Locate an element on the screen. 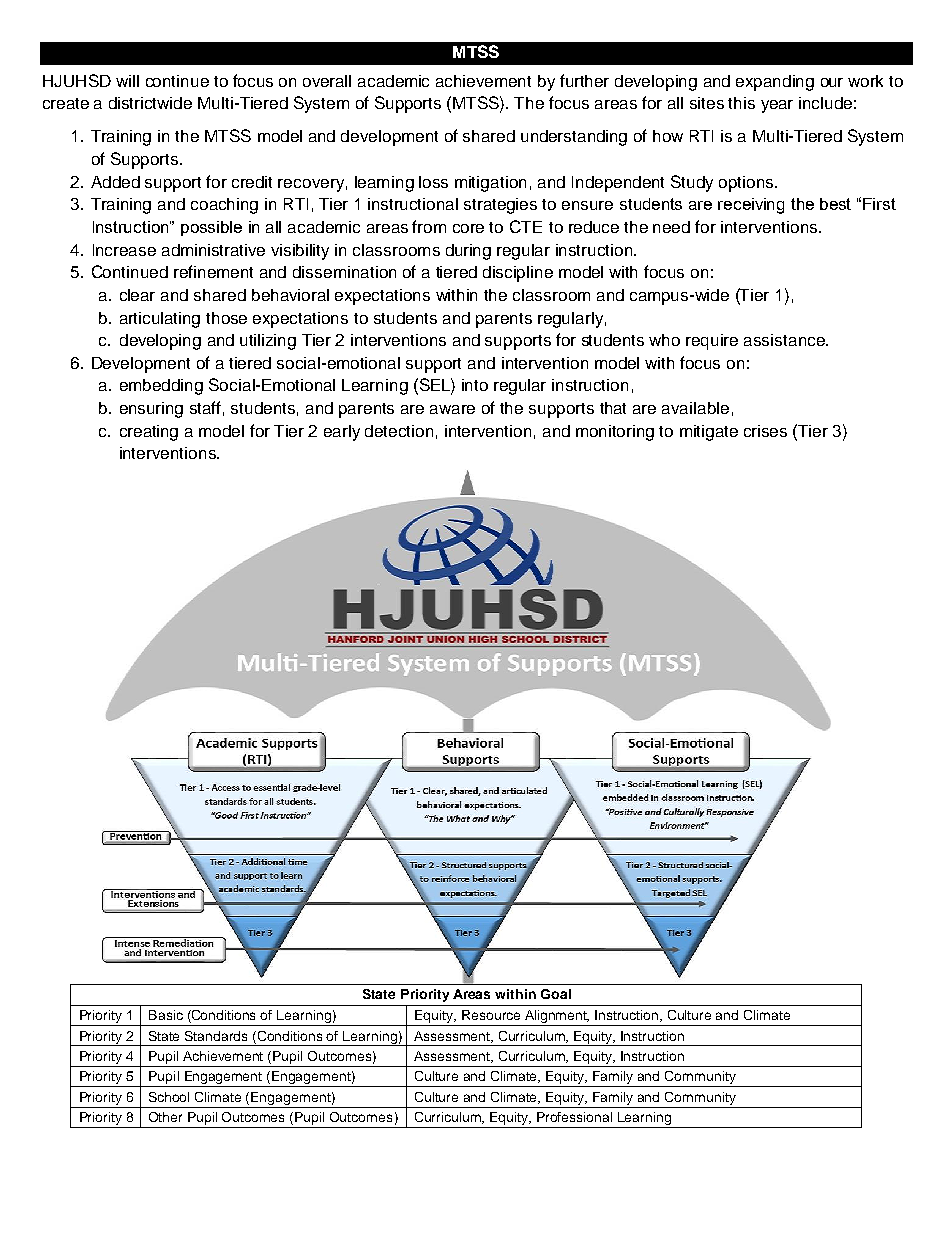 The height and width of the screenshot is (1233, 952). year is located at coordinates (777, 106).
